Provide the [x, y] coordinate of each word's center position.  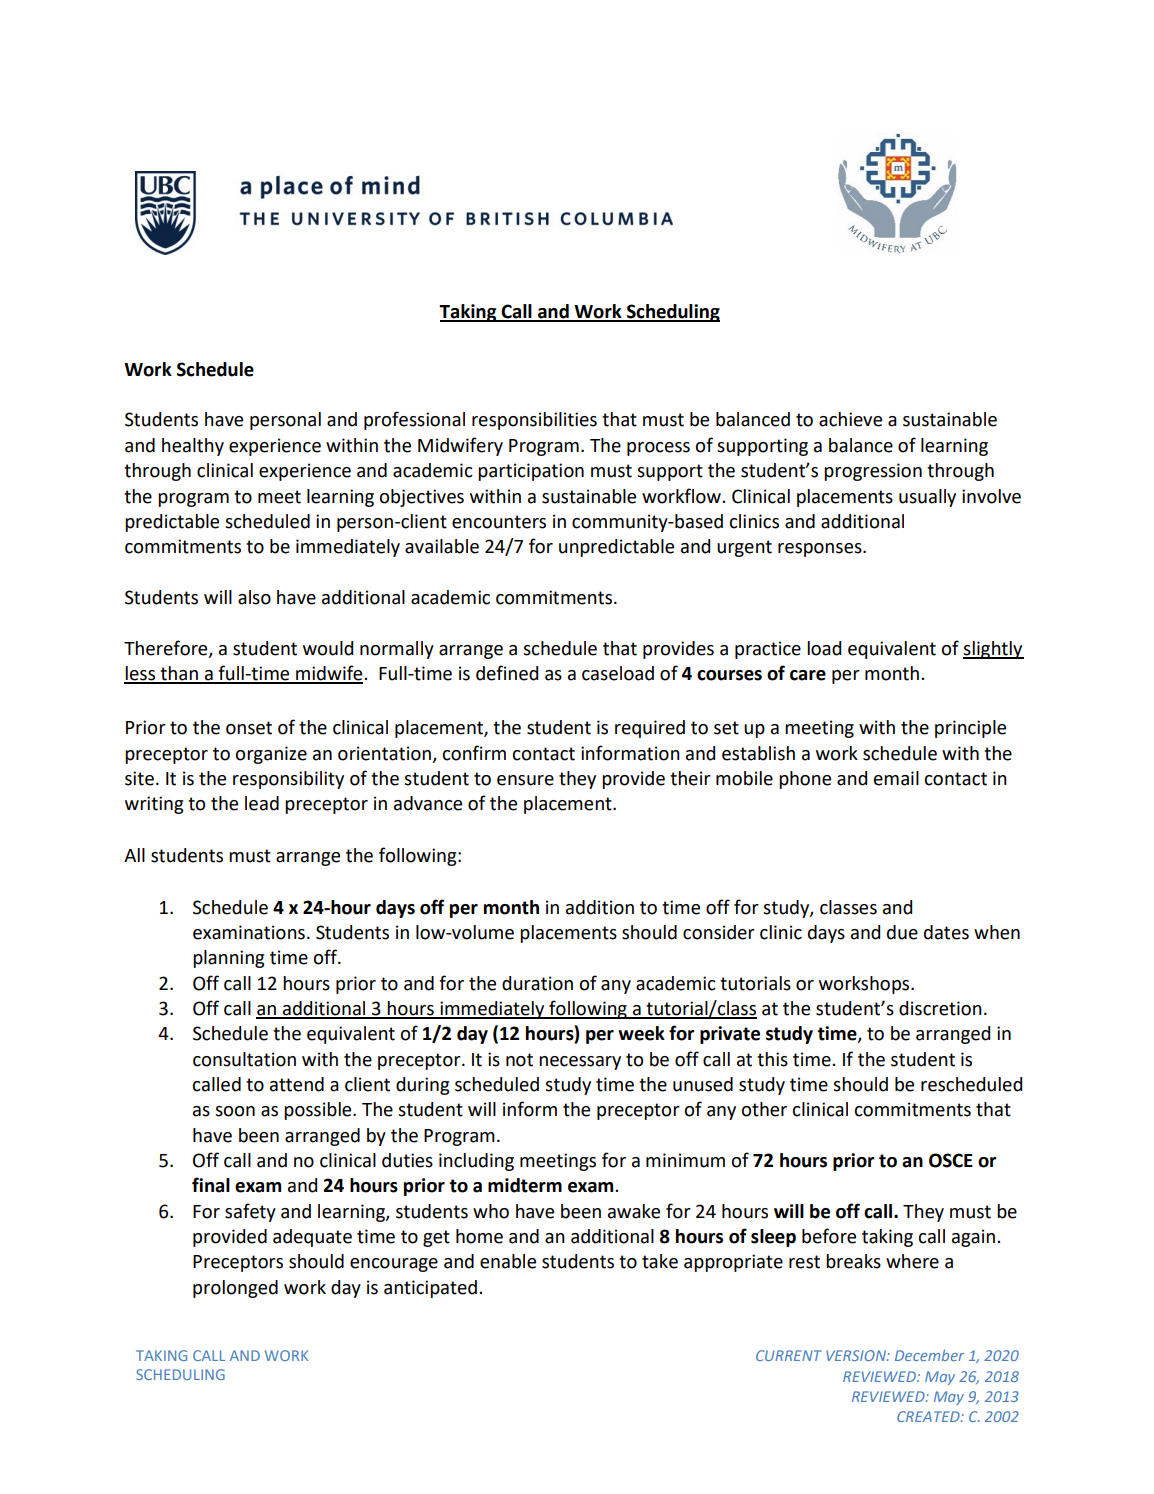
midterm [525, 1185]
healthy [193, 447]
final [211, 1185]
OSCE [951, 1160]
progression [873, 472]
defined [507, 673]
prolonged [235, 1289]
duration [537, 983]
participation [531, 472]
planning [228, 959]
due [902, 932]
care [808, 675]
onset [249, 728]
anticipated [432, 1289]
